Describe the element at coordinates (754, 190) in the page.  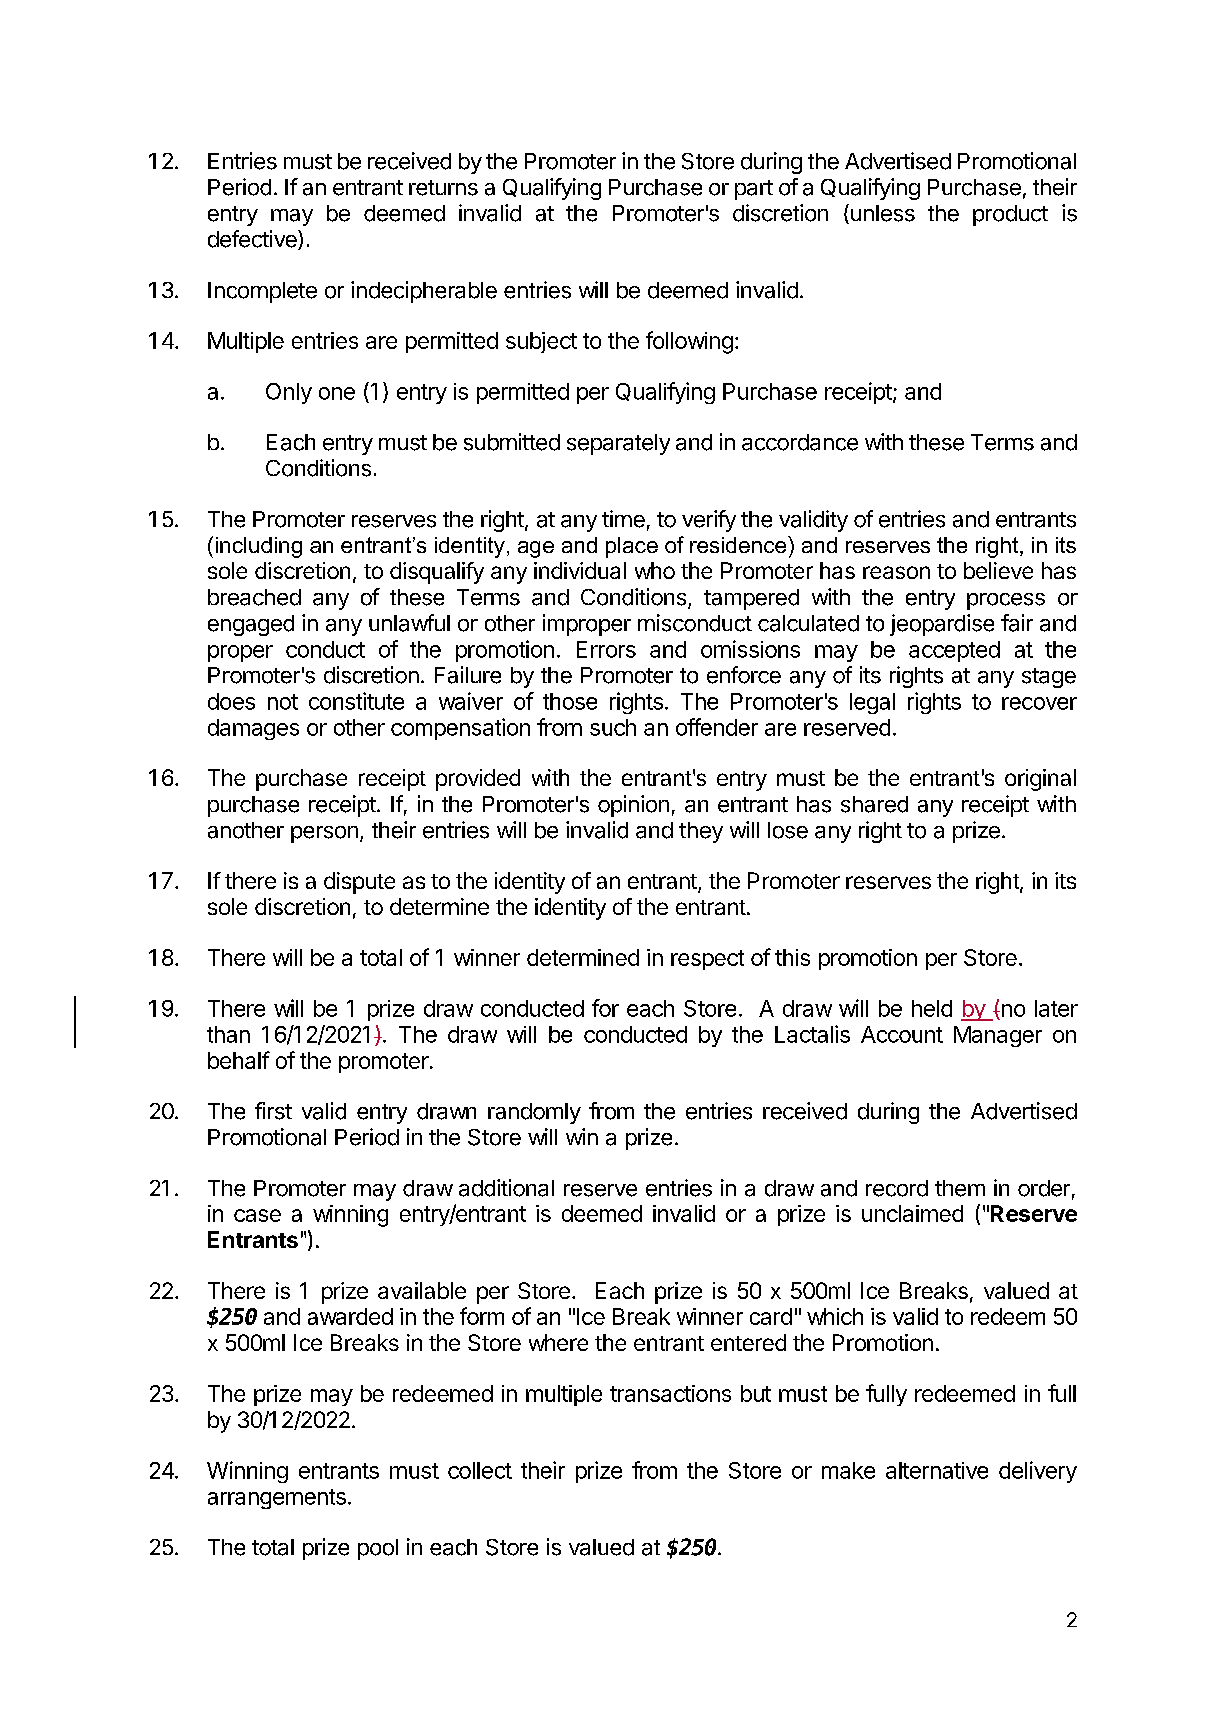
I see `part` at that location.
